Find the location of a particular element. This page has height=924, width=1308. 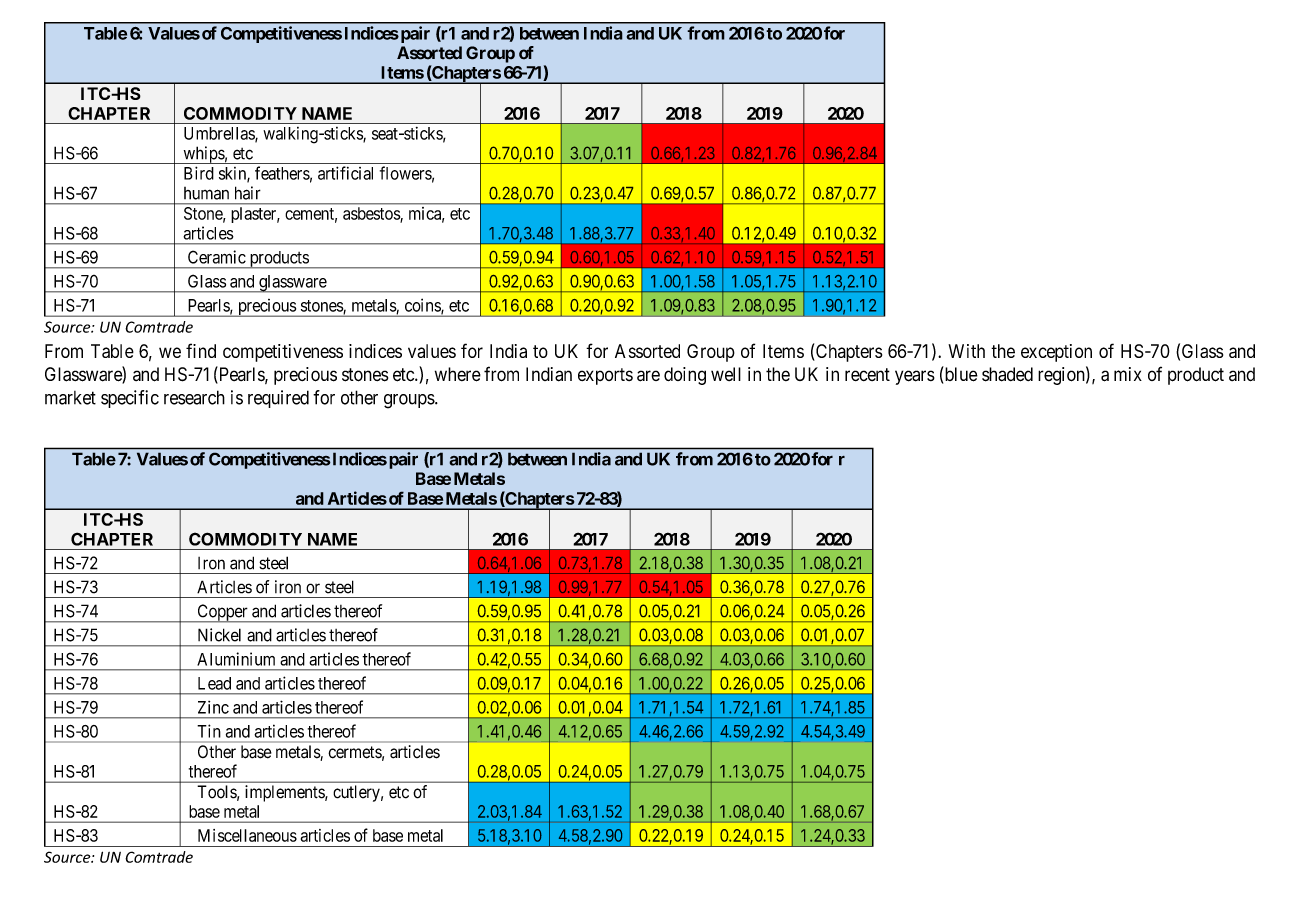

Tin is located at coordinates (209, 731).
